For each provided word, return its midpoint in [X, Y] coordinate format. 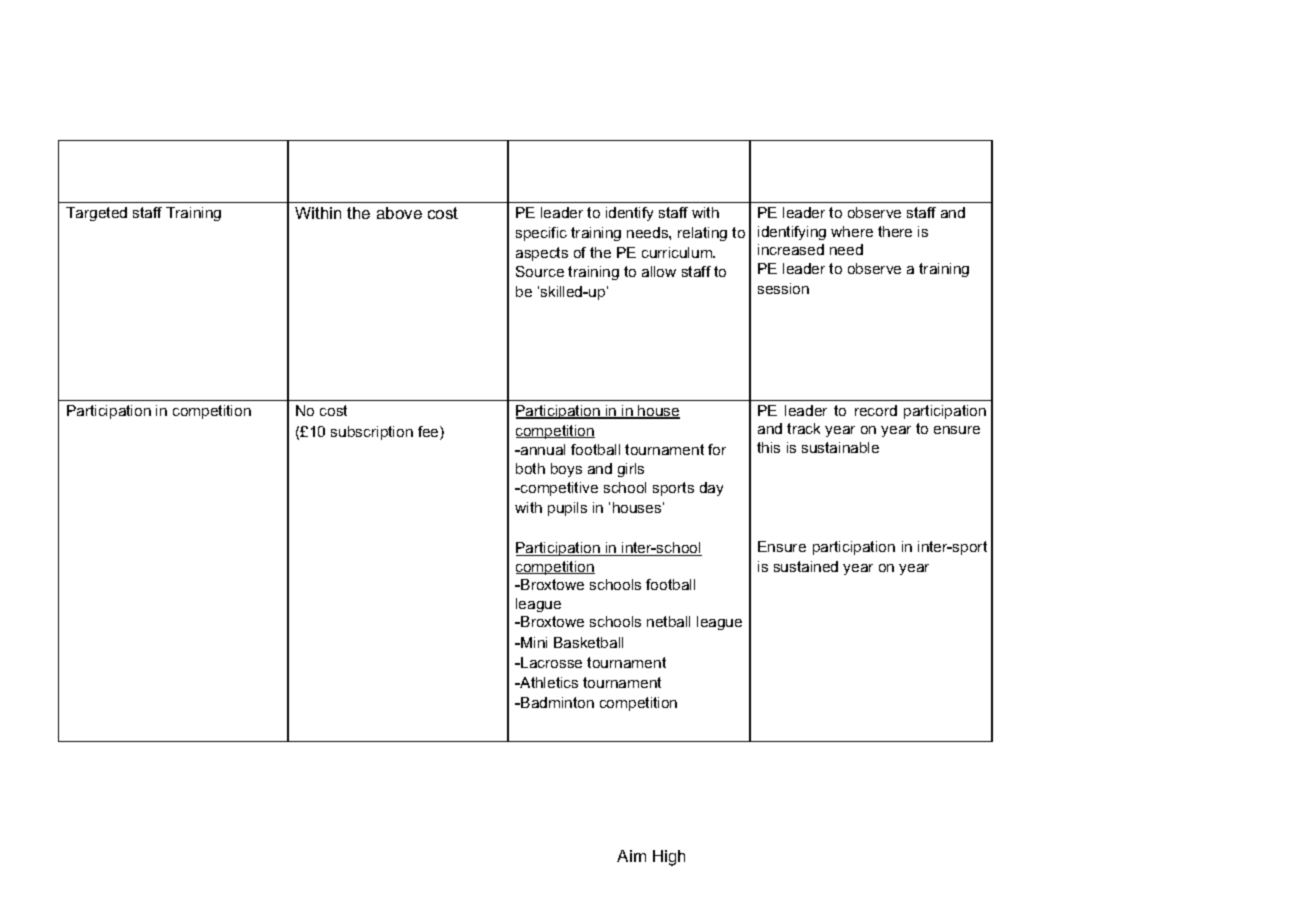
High [669, 858]
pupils [567, 509]
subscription [372, 433]
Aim [631, 856]
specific [541, 234]
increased [791, 249]
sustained [806, 566]
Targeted [96, 214]
